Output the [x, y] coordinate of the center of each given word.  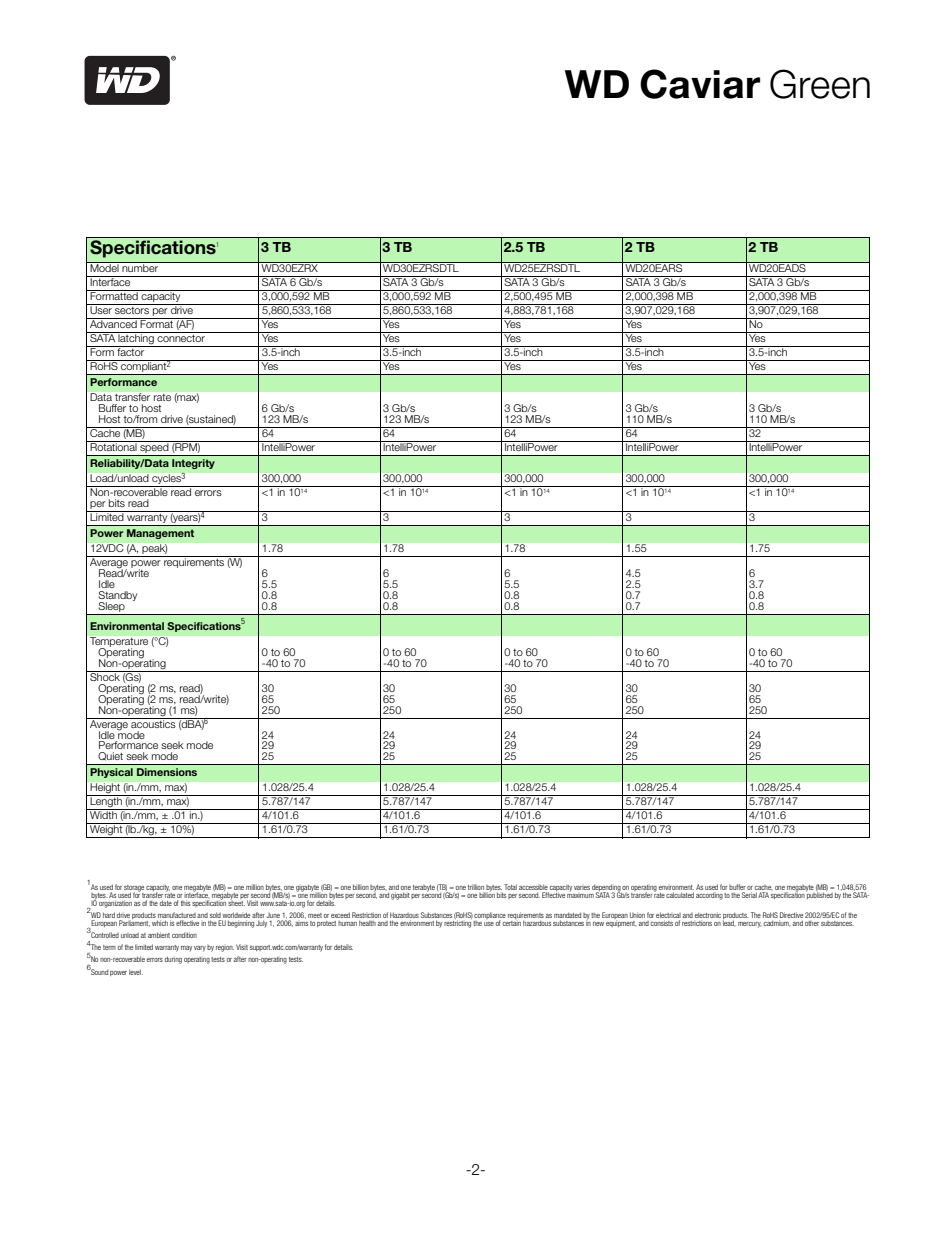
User [101, 309]
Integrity [193, 464]
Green [820, 84]
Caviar [700, 84]
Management [160, 534]
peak [154, 550]
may [186, 948]
